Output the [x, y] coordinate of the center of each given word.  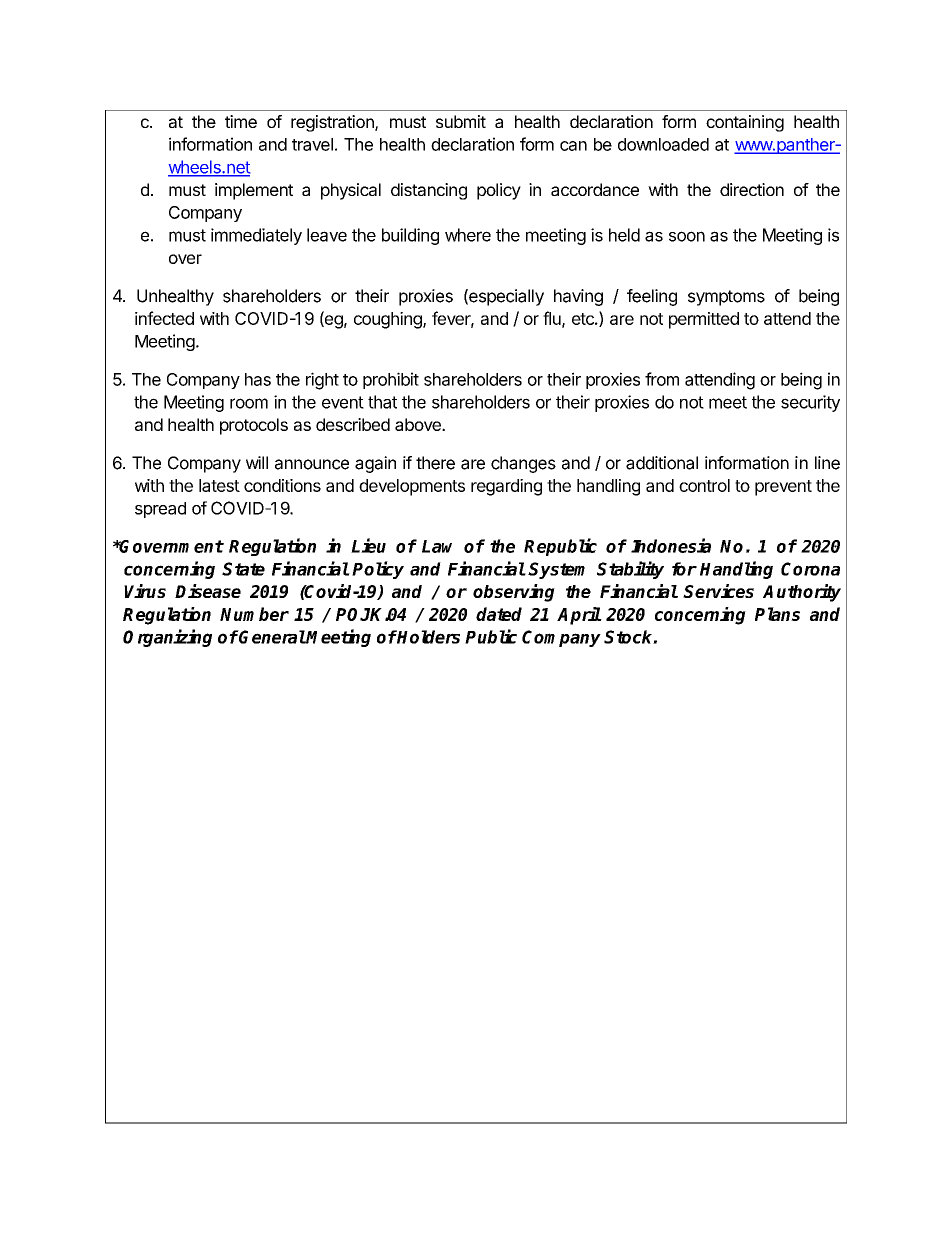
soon [687, 236]
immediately [256, 236]
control [704, 485]
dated [499, 614]
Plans [777, 614]
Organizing [167, 638]
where [468, 235]
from [662, 379]
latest [219, 485]
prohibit [391, 380]
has [258, 379]
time [241, 121]
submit [461, 121]
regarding [506, 487]
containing [745, 123]
